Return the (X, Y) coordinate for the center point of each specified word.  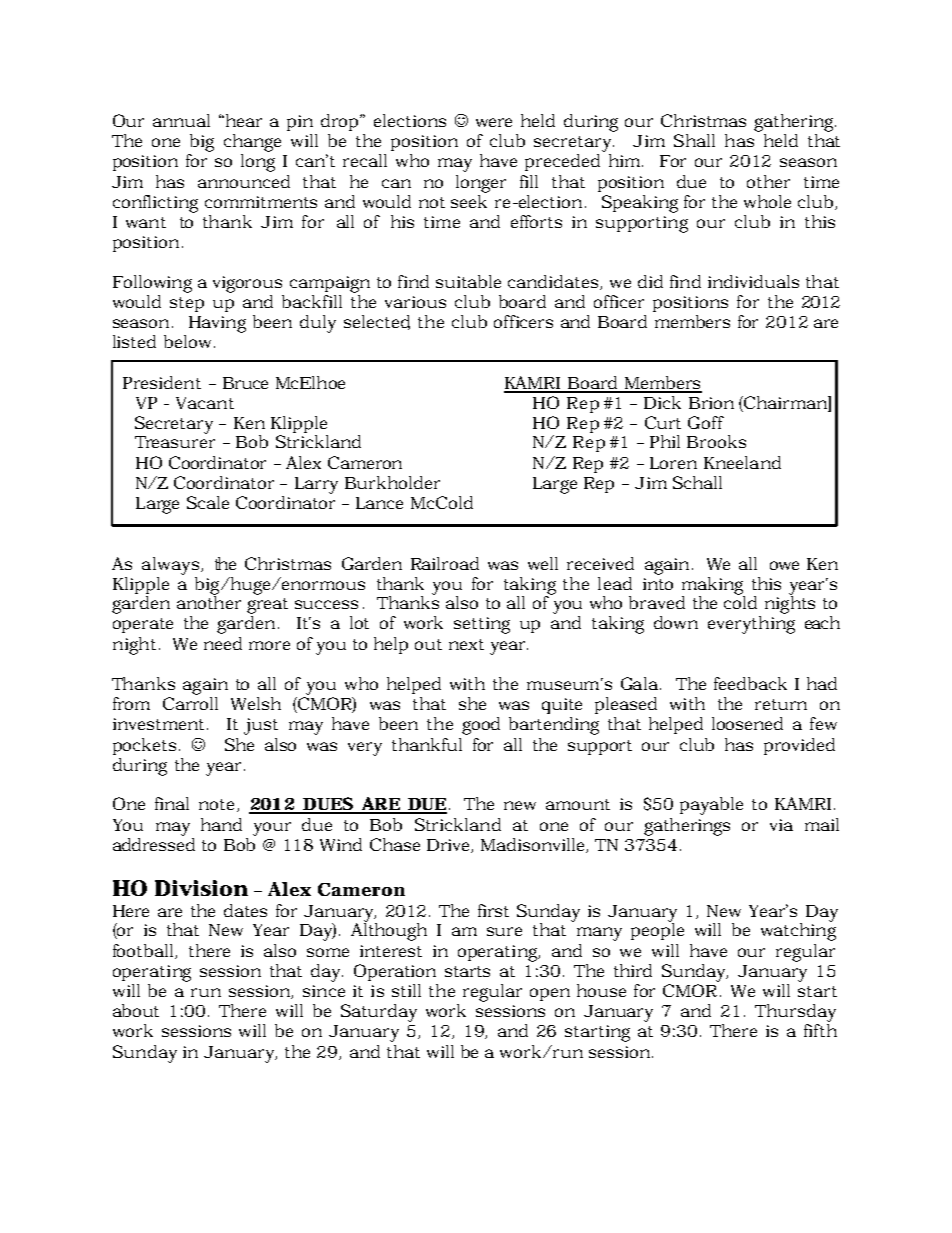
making (713, 587)
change (252, 143)
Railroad (445, 563)
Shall (694, 140)
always (170, 566)
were (494, 122)
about (136, 1010)
